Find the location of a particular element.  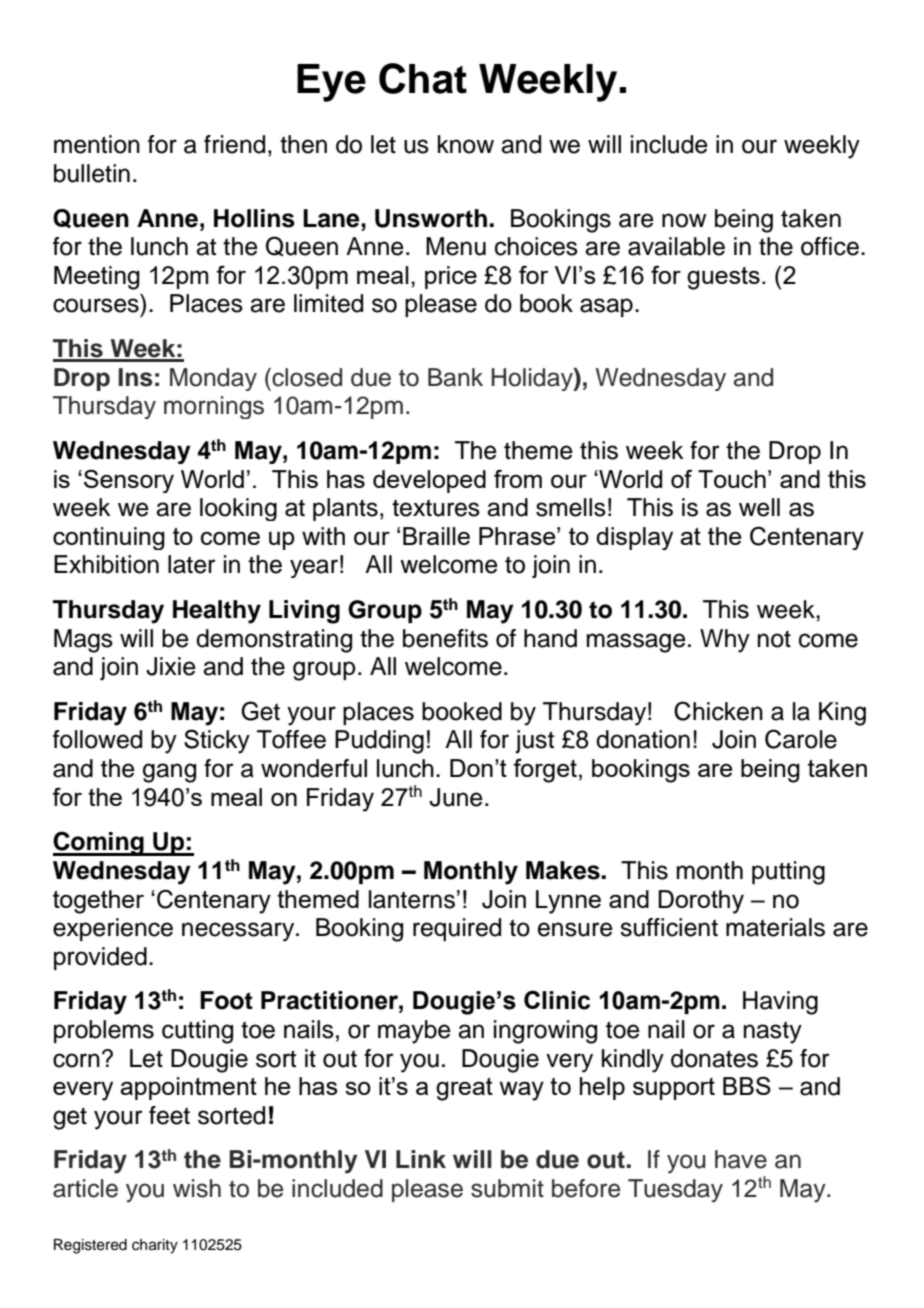

Sensory is located at coordinates (129, 481).
